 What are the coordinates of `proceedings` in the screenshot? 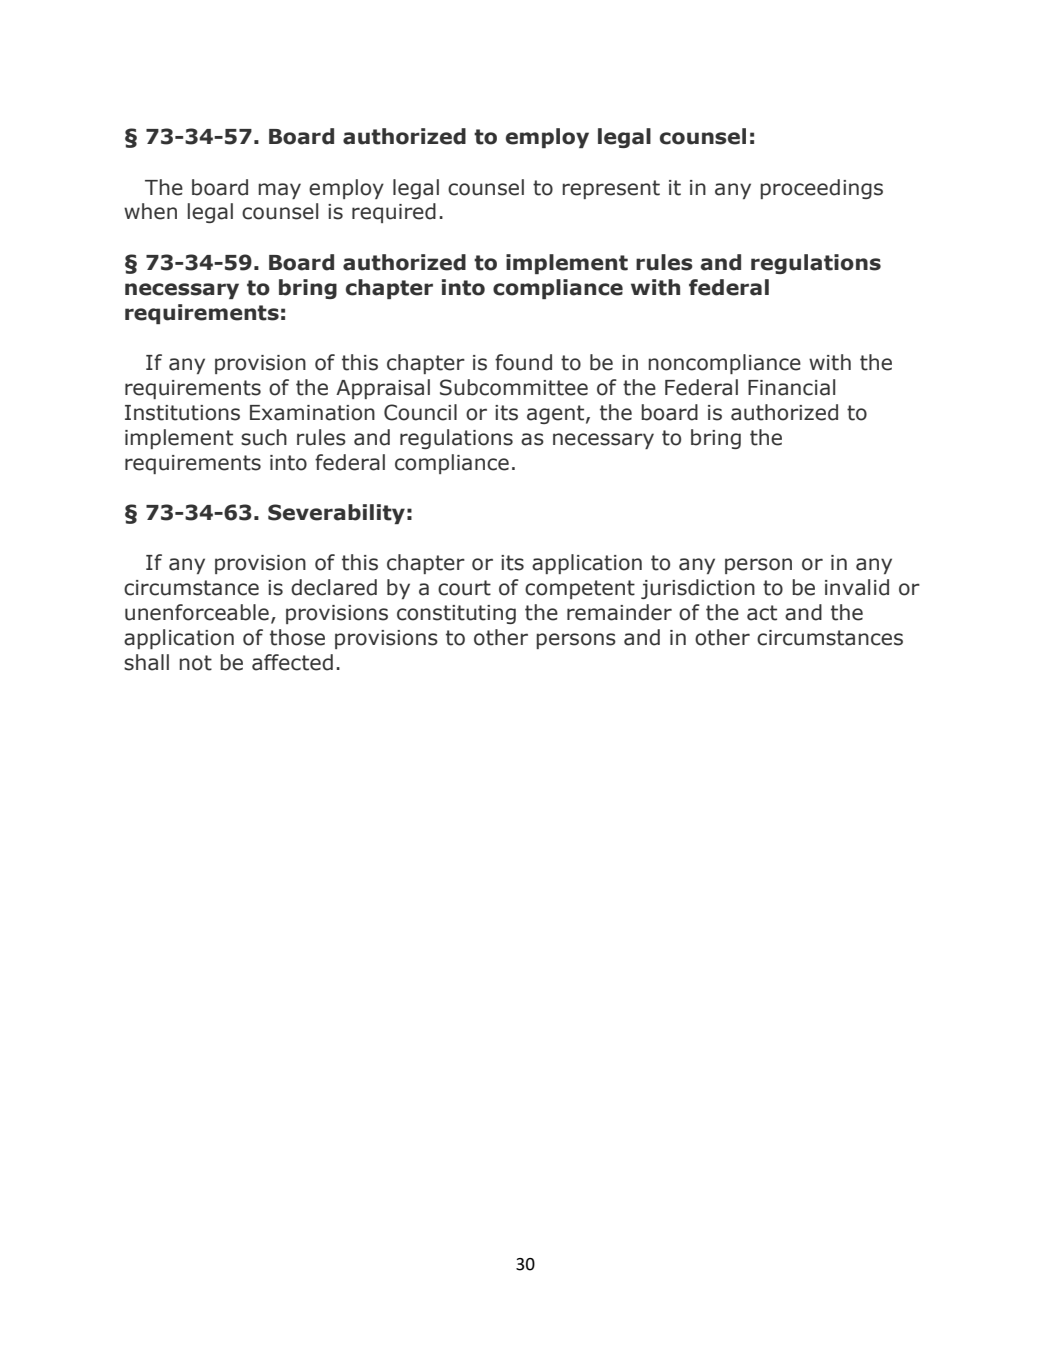 It's located at (821, 189).
